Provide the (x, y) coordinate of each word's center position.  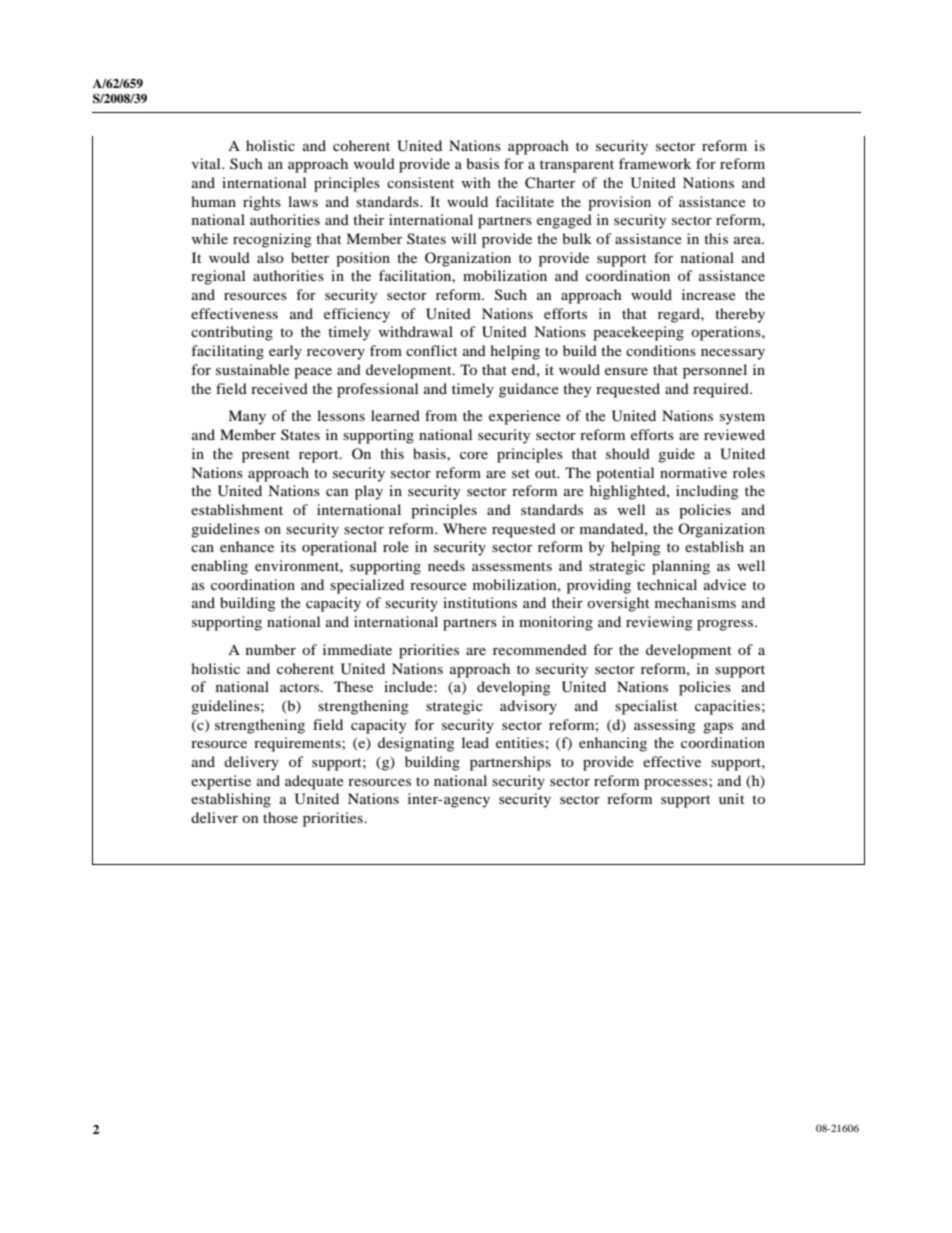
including (707, 492)
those (280, 817)
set (521, 473)
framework (655, 163)
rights (262, 203)
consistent (420, 182)
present (266, 456)
